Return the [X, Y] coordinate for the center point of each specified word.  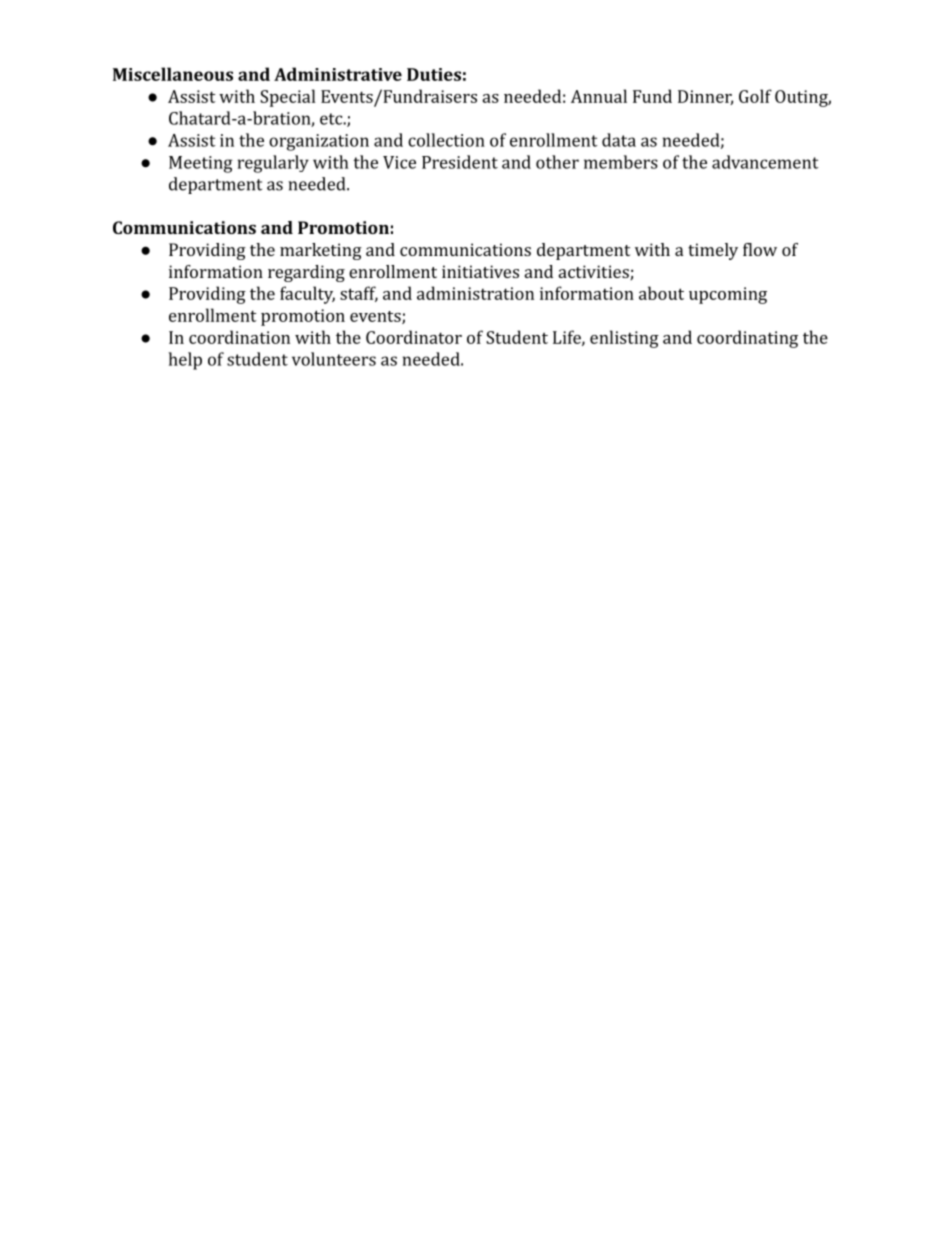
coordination [239, 337]
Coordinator [414, 337]
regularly [273, 164]
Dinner [705, 97]
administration [475, 293]
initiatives [480, 271]
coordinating [747, 339]
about [661, 293]
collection [446, 140]
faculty [307, 295]
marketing [321, 251]
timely [713, 251]
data [619, 140]
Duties [434, 74]
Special [287, 98]
